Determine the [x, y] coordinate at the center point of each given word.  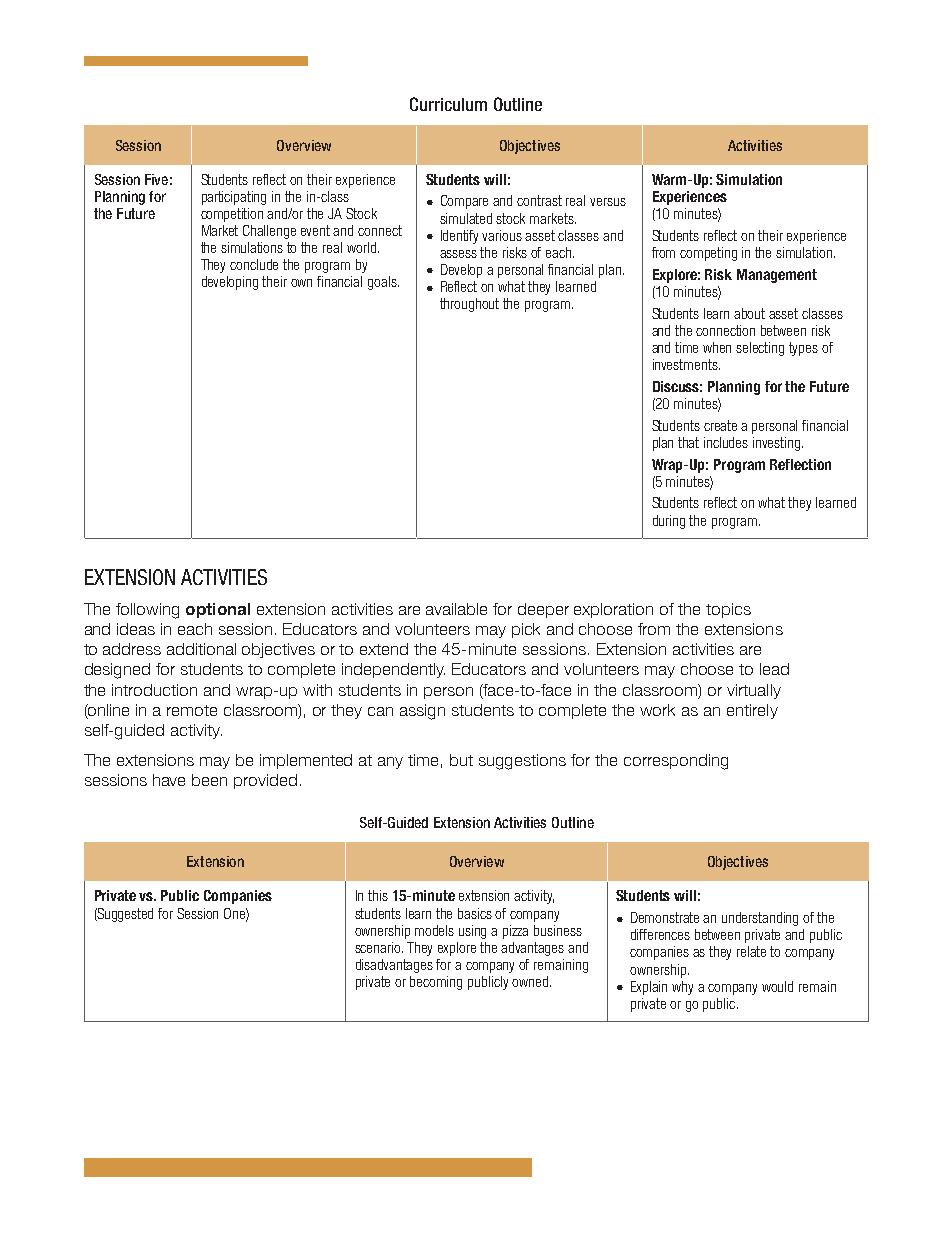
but [461, 760]
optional [218, 610]
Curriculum [448, 104]
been [209, 780]
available [456, 609]
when [717, 347]
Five [156, 179]
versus [608, 202]
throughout [469, 305]
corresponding [676, 762]
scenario [379, 947]
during [669, 522]
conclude [254, 264]
